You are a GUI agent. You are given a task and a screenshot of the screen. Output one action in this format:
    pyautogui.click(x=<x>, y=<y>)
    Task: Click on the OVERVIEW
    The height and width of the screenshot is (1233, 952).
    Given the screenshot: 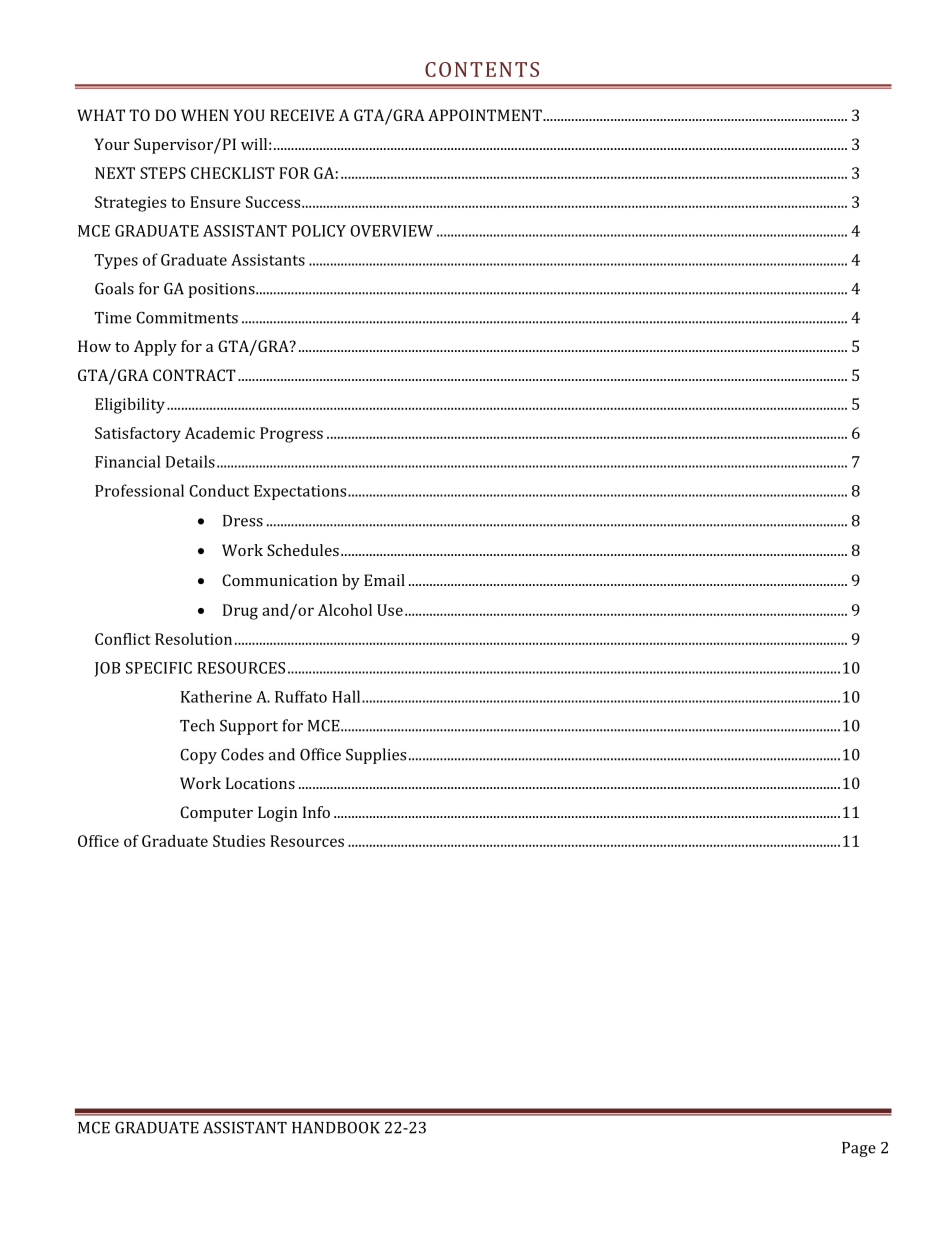 What is the action you would take?
    pyautogui.click(x=391, y=231)
